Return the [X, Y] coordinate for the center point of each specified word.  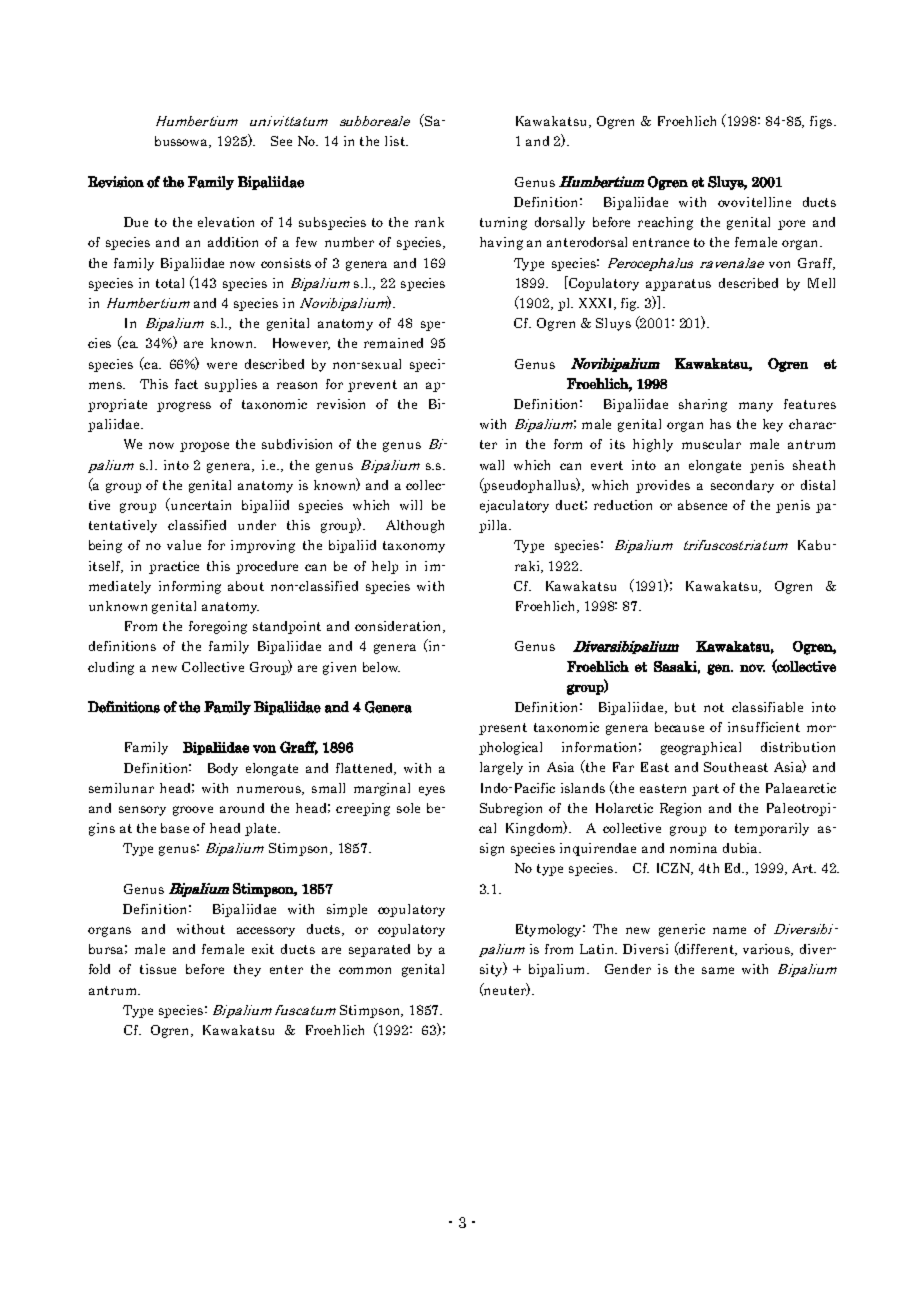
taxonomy [414, 547]
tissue [158, 969]
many [756, 407]
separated [379, 950]
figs [821, 122]
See [281, 141]
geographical [701, 748]
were [222, 365]
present [503, 729]
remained [393, 343]
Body [223, 769]
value [184, 545]
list [396, 141]
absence [702, 505]
